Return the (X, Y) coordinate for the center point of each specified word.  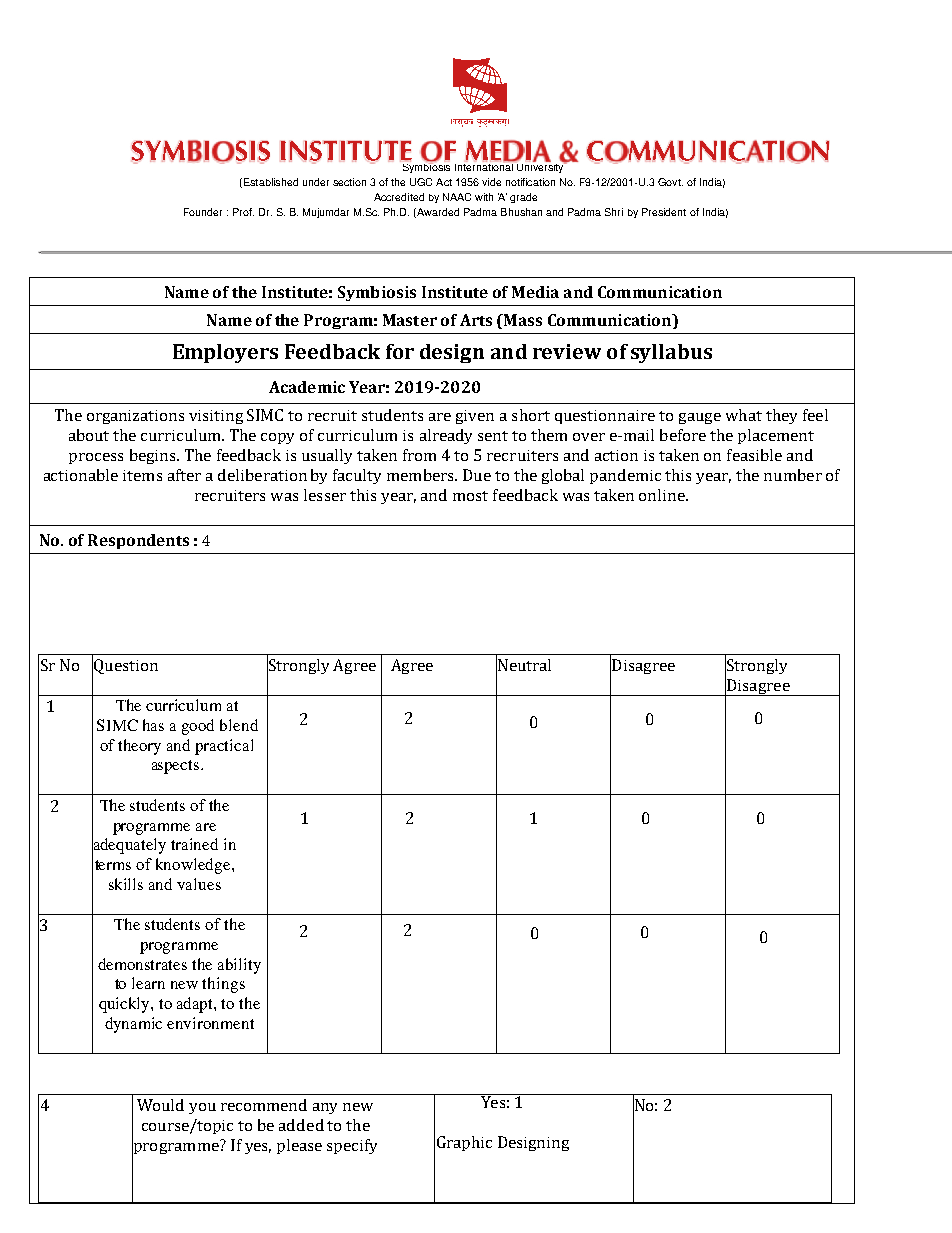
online (663, 495)
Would (160, 1105)
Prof (243, 212)
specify (352, 1146)
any (325, 1108)
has (153, 725)
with (484, 197)
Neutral (523, 665)
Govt (670, 182)
